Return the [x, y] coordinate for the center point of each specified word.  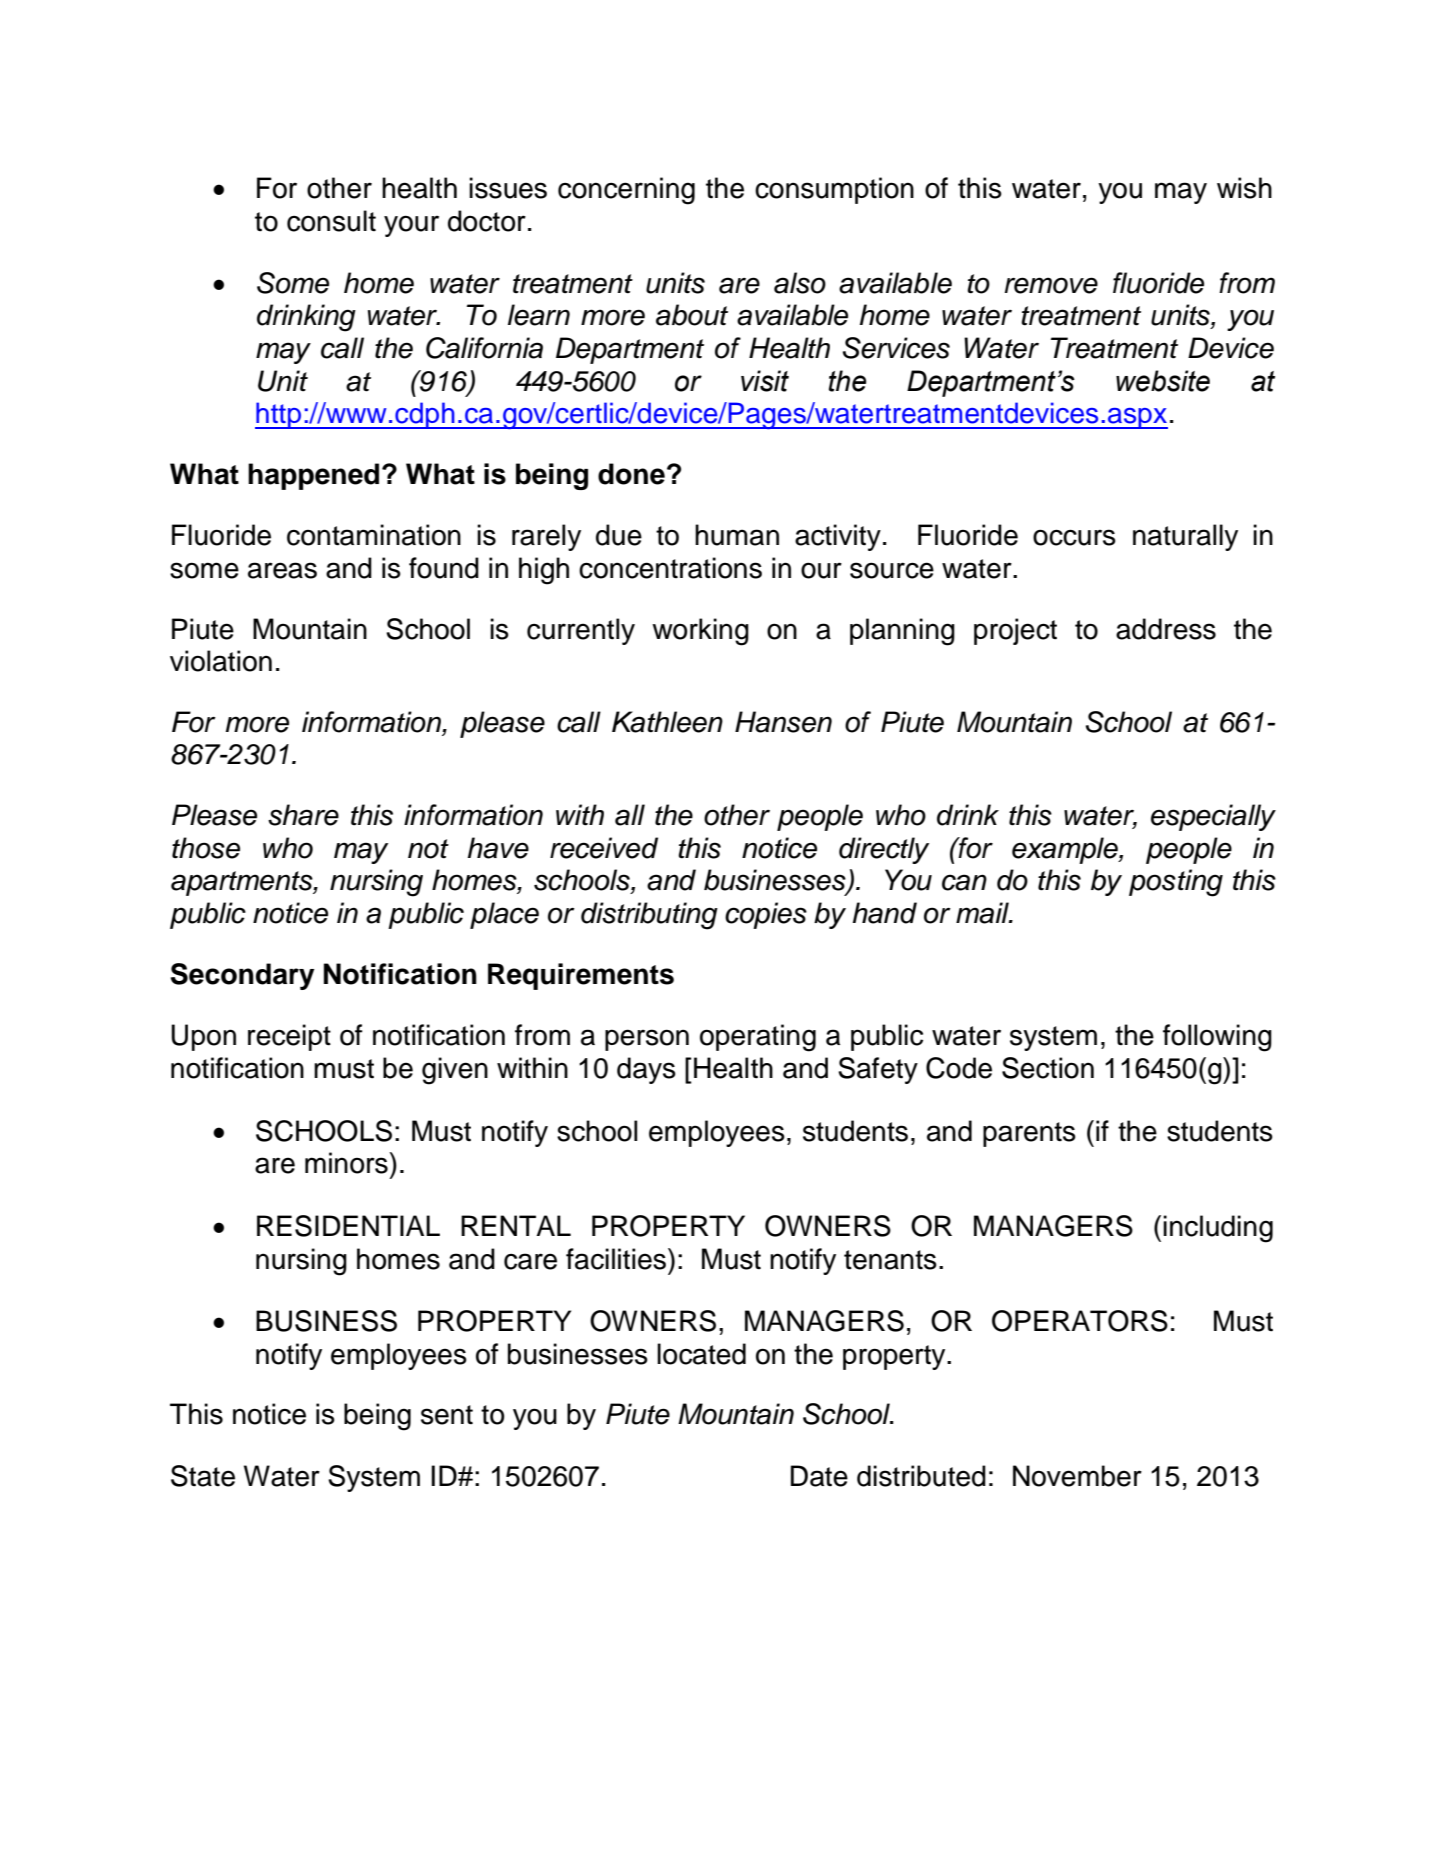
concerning [626, 191]
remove [1051, 285]
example [1066, 850]
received [604, 848]
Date [819, 1476]
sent [447, 1415]
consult [331, 221]
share [303, 815]
